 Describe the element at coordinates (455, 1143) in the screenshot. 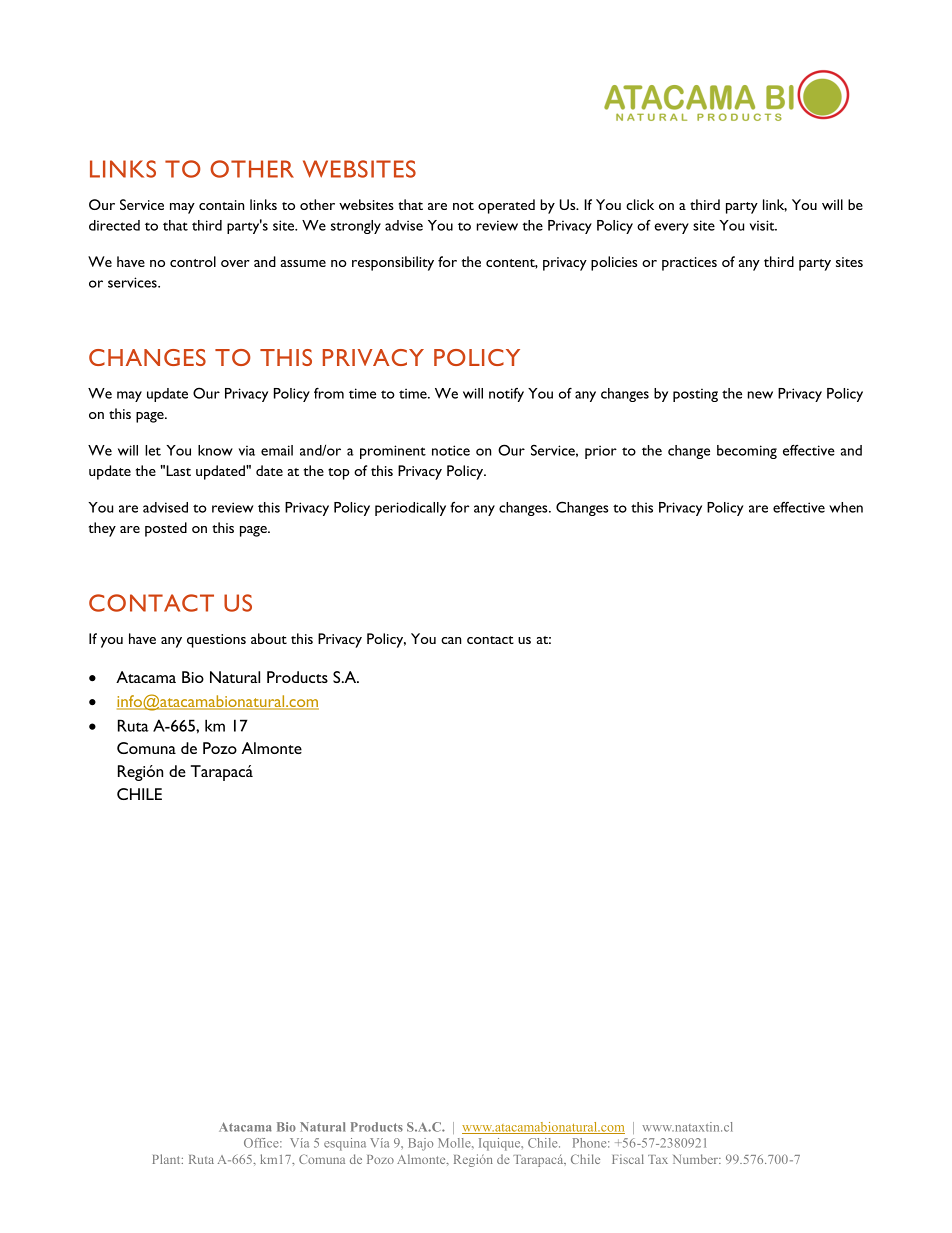

I see `Molle` at that location.
